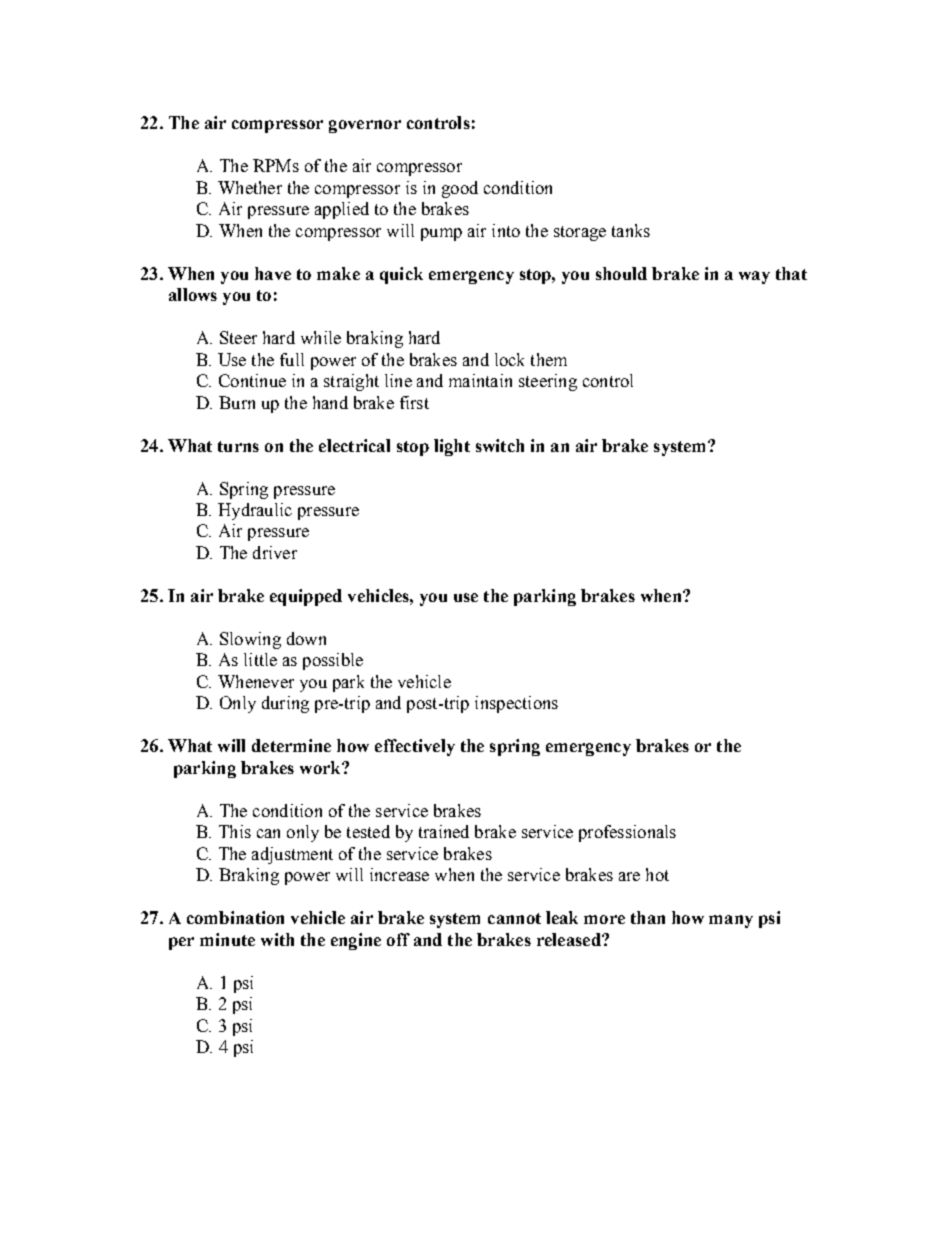 This screenshot has width=952, height=1233. I want to click on professionals, so click(627, 833).
